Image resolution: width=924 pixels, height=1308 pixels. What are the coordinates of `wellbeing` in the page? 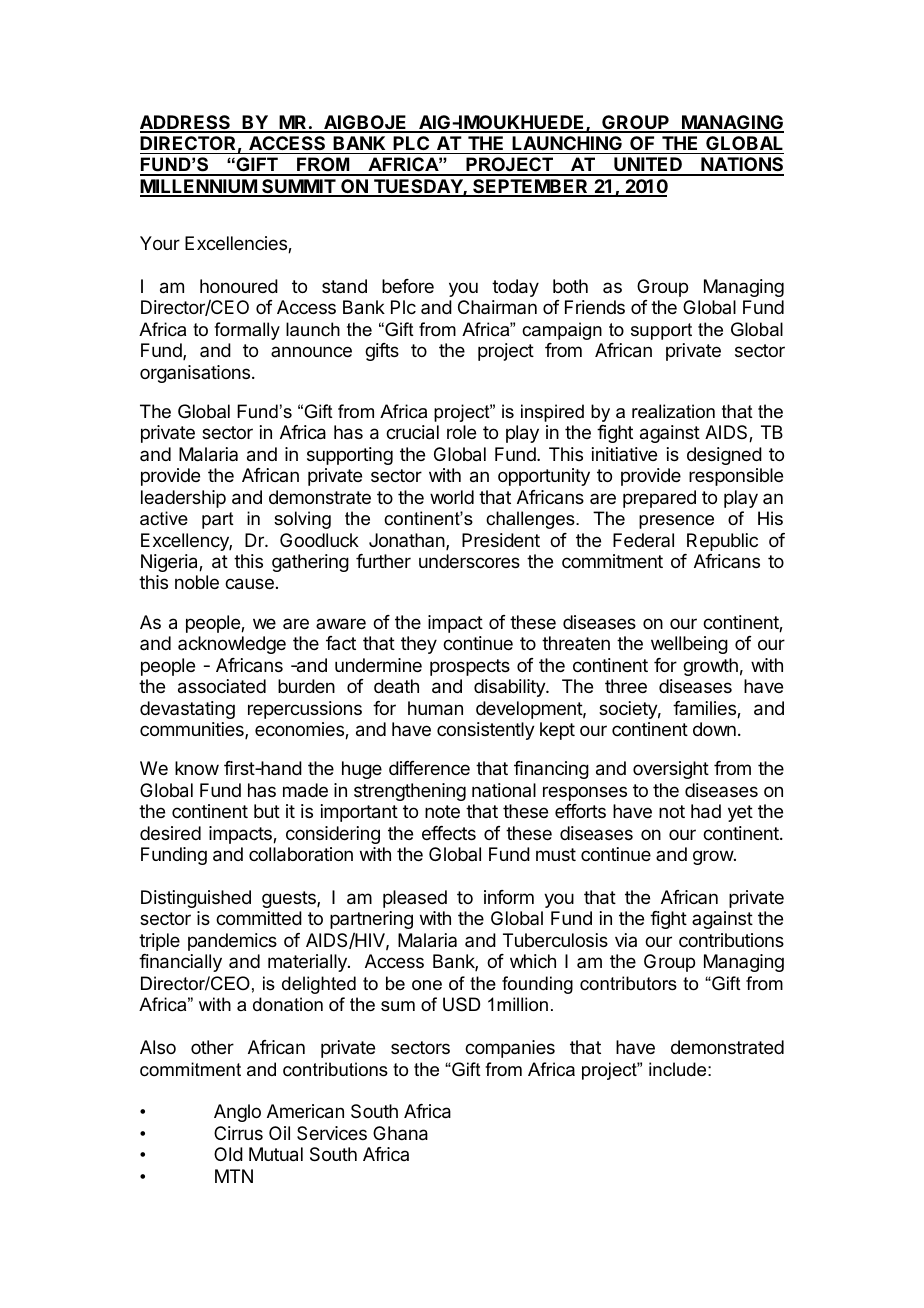 It's located at (689, 645).
